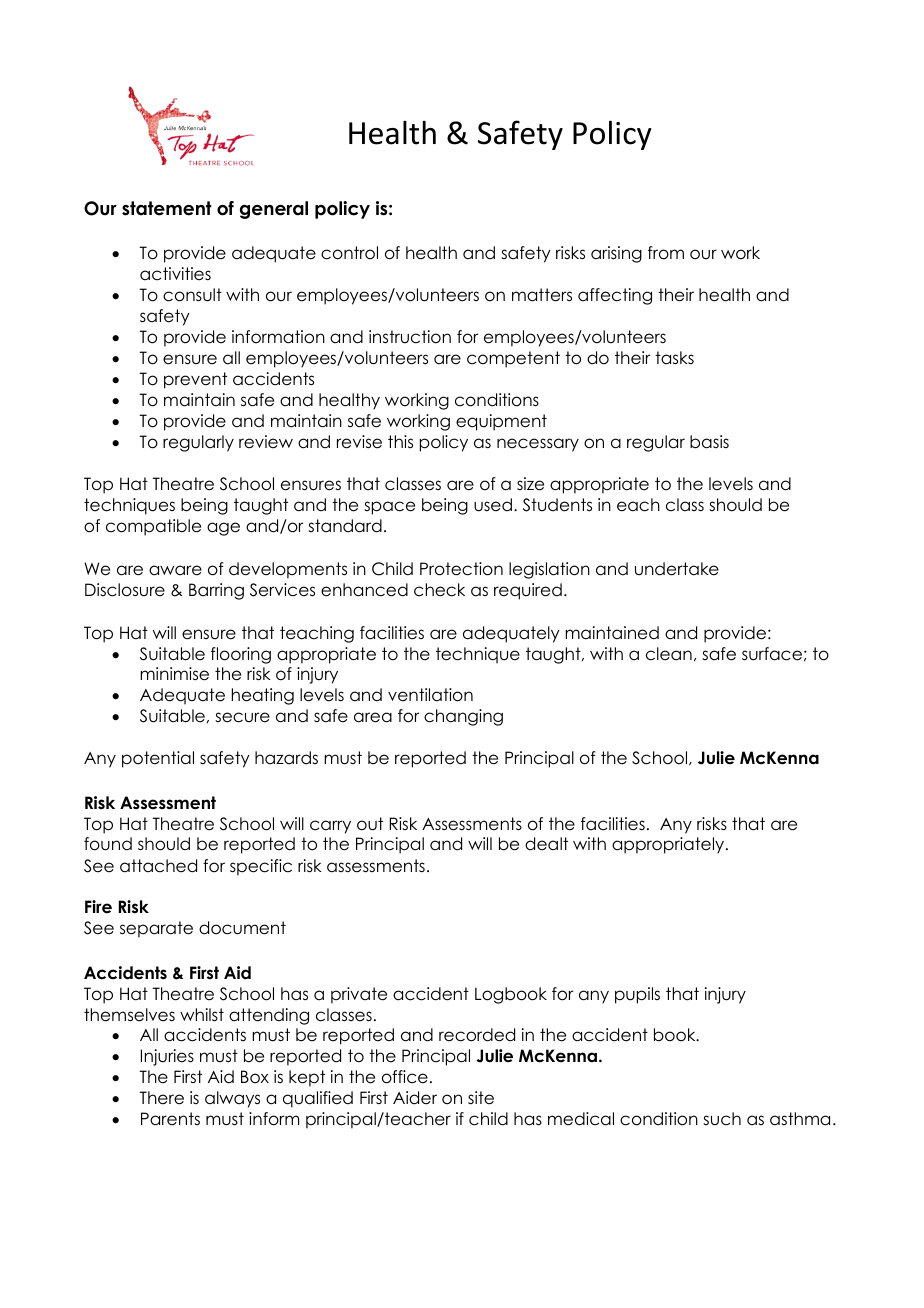  What do you see at coordinates (158, 866) in the screenshot?
I see `attached` at bounding box center [158, 866].
